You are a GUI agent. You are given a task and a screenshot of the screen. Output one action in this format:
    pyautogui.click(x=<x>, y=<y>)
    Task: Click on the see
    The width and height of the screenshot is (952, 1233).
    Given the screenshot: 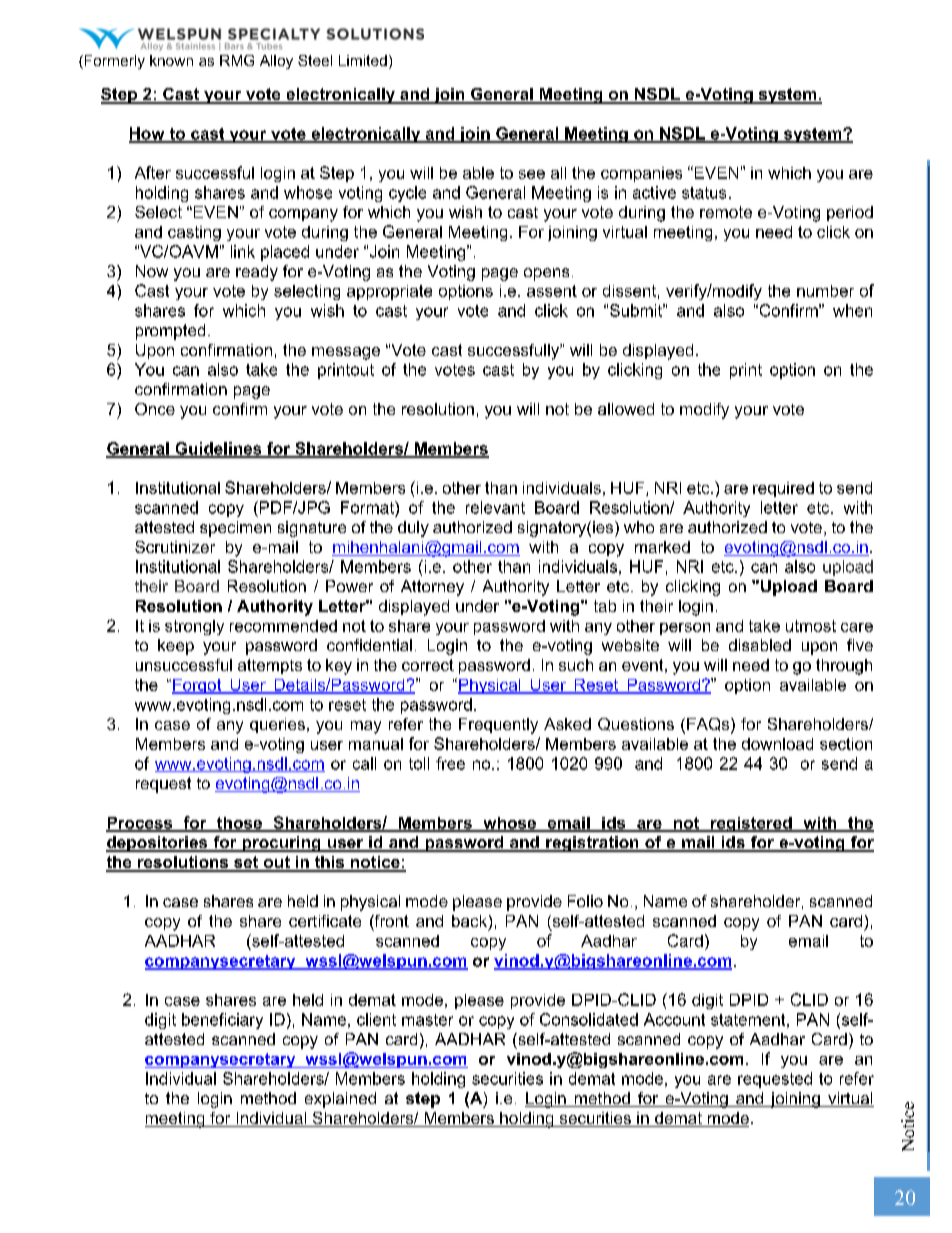 What is the action you would take?
    pyautogui.click(x=532, y=174)
